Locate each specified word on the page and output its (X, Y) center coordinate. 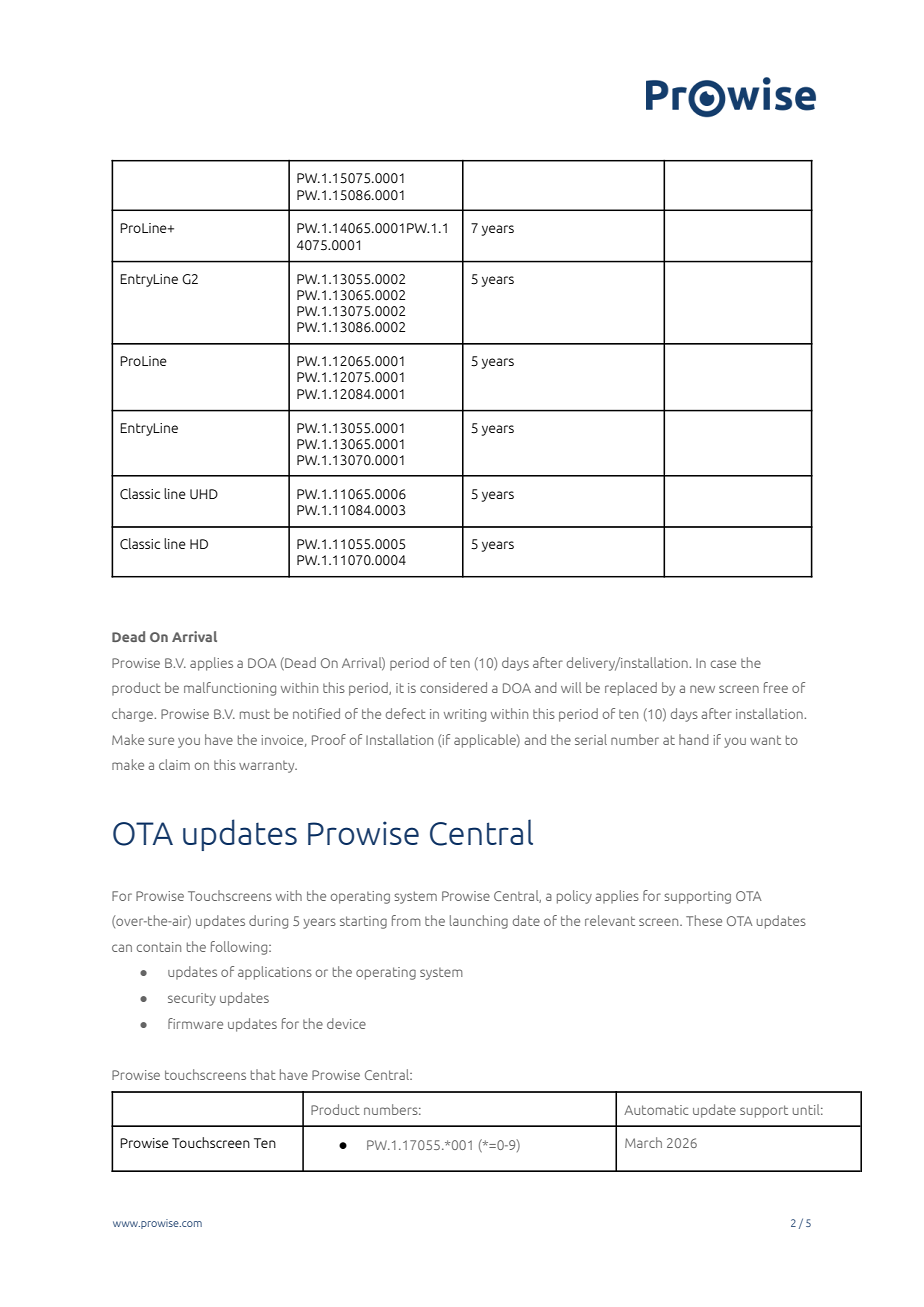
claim (174, 764)
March (643, 1142)
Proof (329, 739)
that (263, 1074)
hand (694, 739)
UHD (204, 494)
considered (453, 687)
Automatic (656, 1110)
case (723, 664)
